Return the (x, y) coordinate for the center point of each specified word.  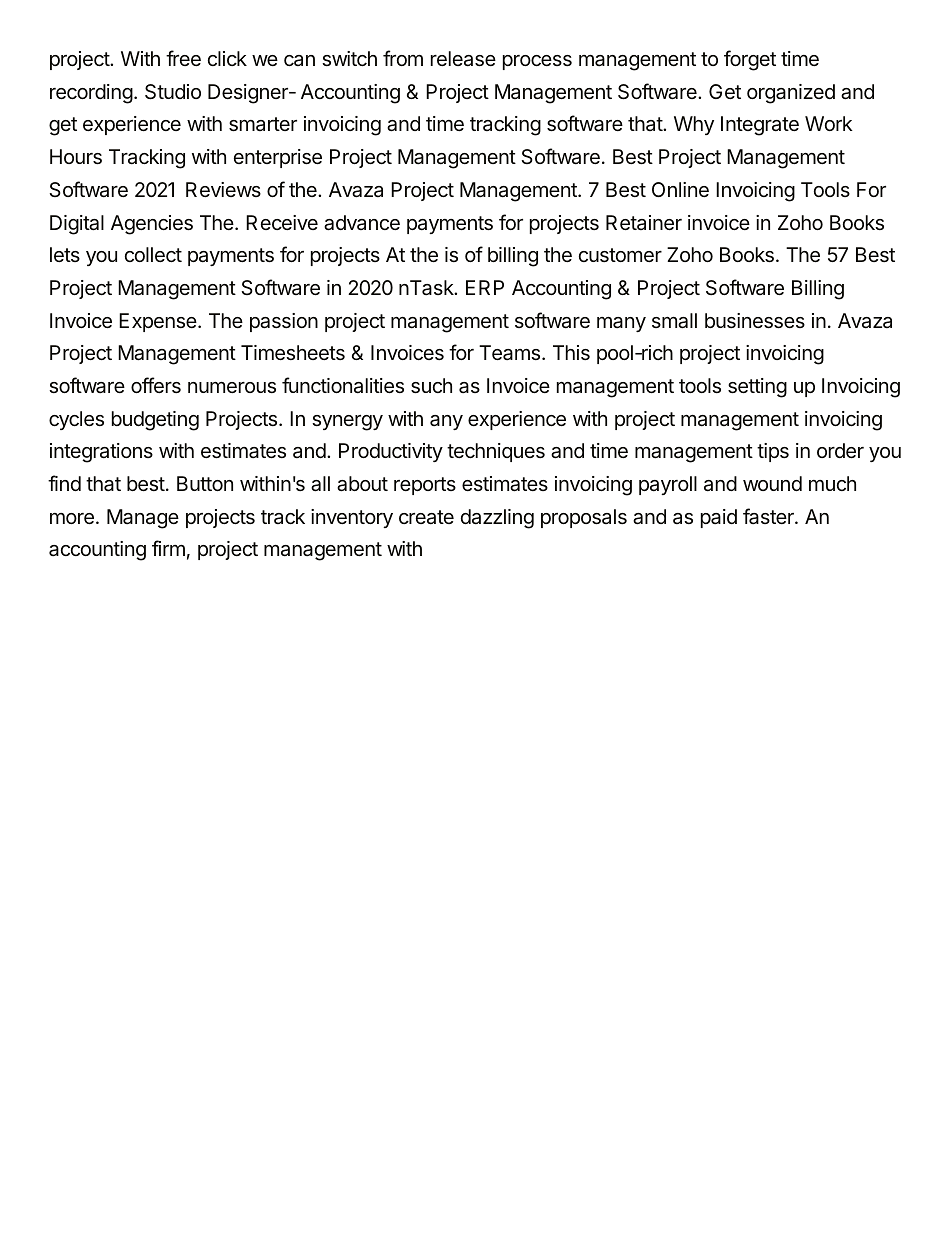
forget (750, 60)
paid (719, 518)
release (463, 59)
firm (168, 548)
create (426, 517)
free (183, 58)
